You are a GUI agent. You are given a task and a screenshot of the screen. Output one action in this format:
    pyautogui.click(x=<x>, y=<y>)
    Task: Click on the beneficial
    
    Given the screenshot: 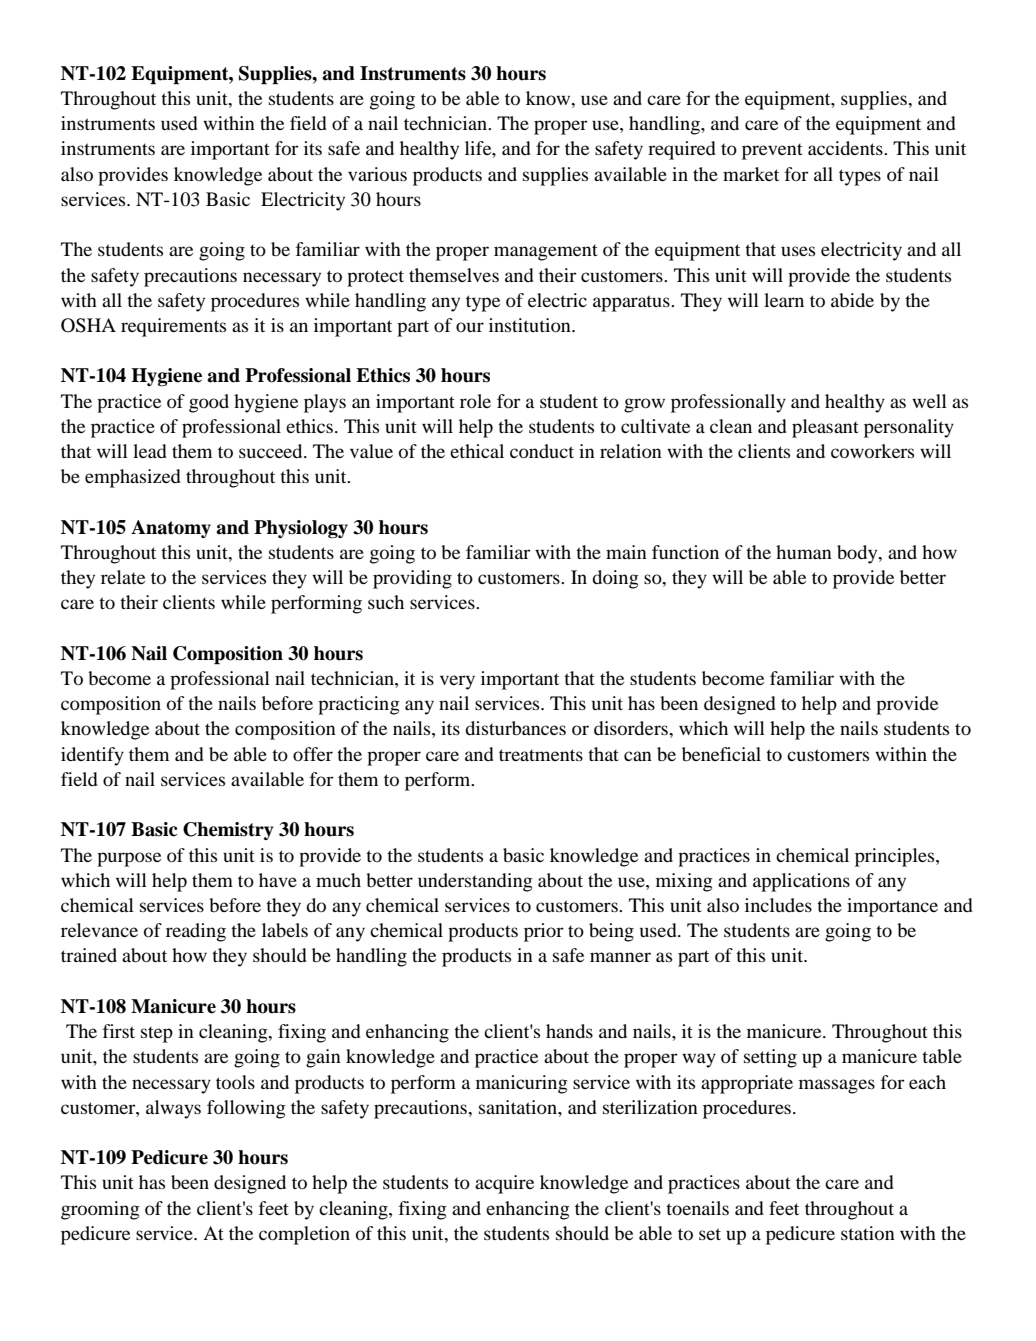 What is the action you would take?
    pyautogui.click(x=721, y=754)
